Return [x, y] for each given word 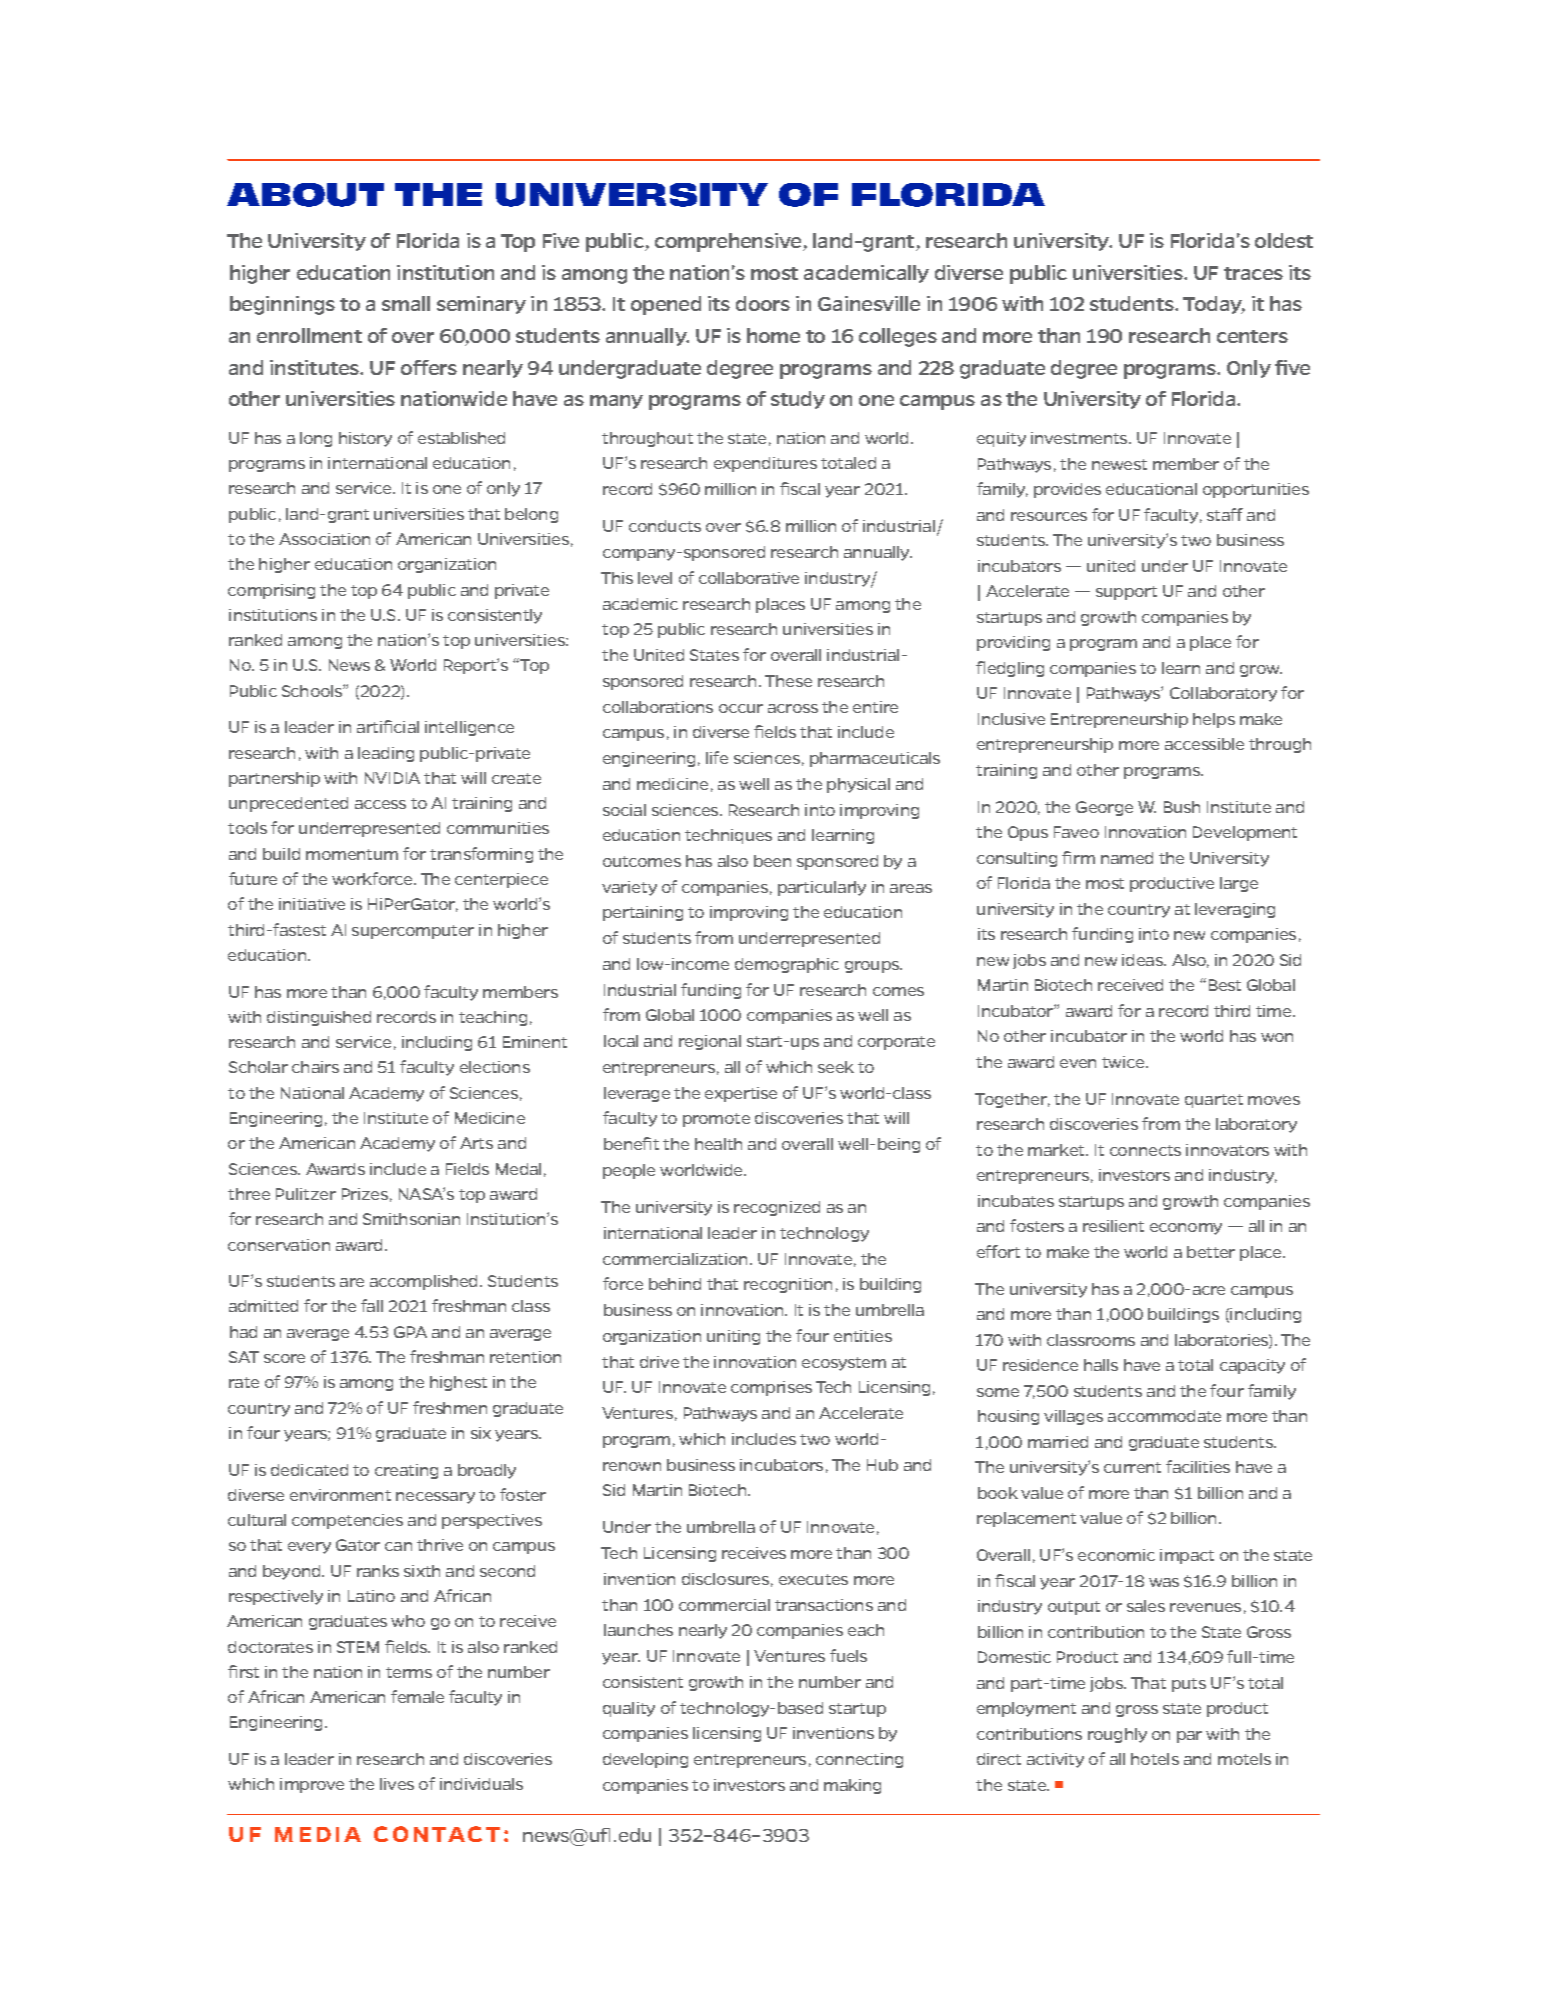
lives [397, 1784]
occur [741, 708]
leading [386, 754]
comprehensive [729, 242]
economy [1186, 1229]
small [406, 303]
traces [1253, 273]
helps [1214, 720]
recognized [777, 1208]
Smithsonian [411, 1219]
